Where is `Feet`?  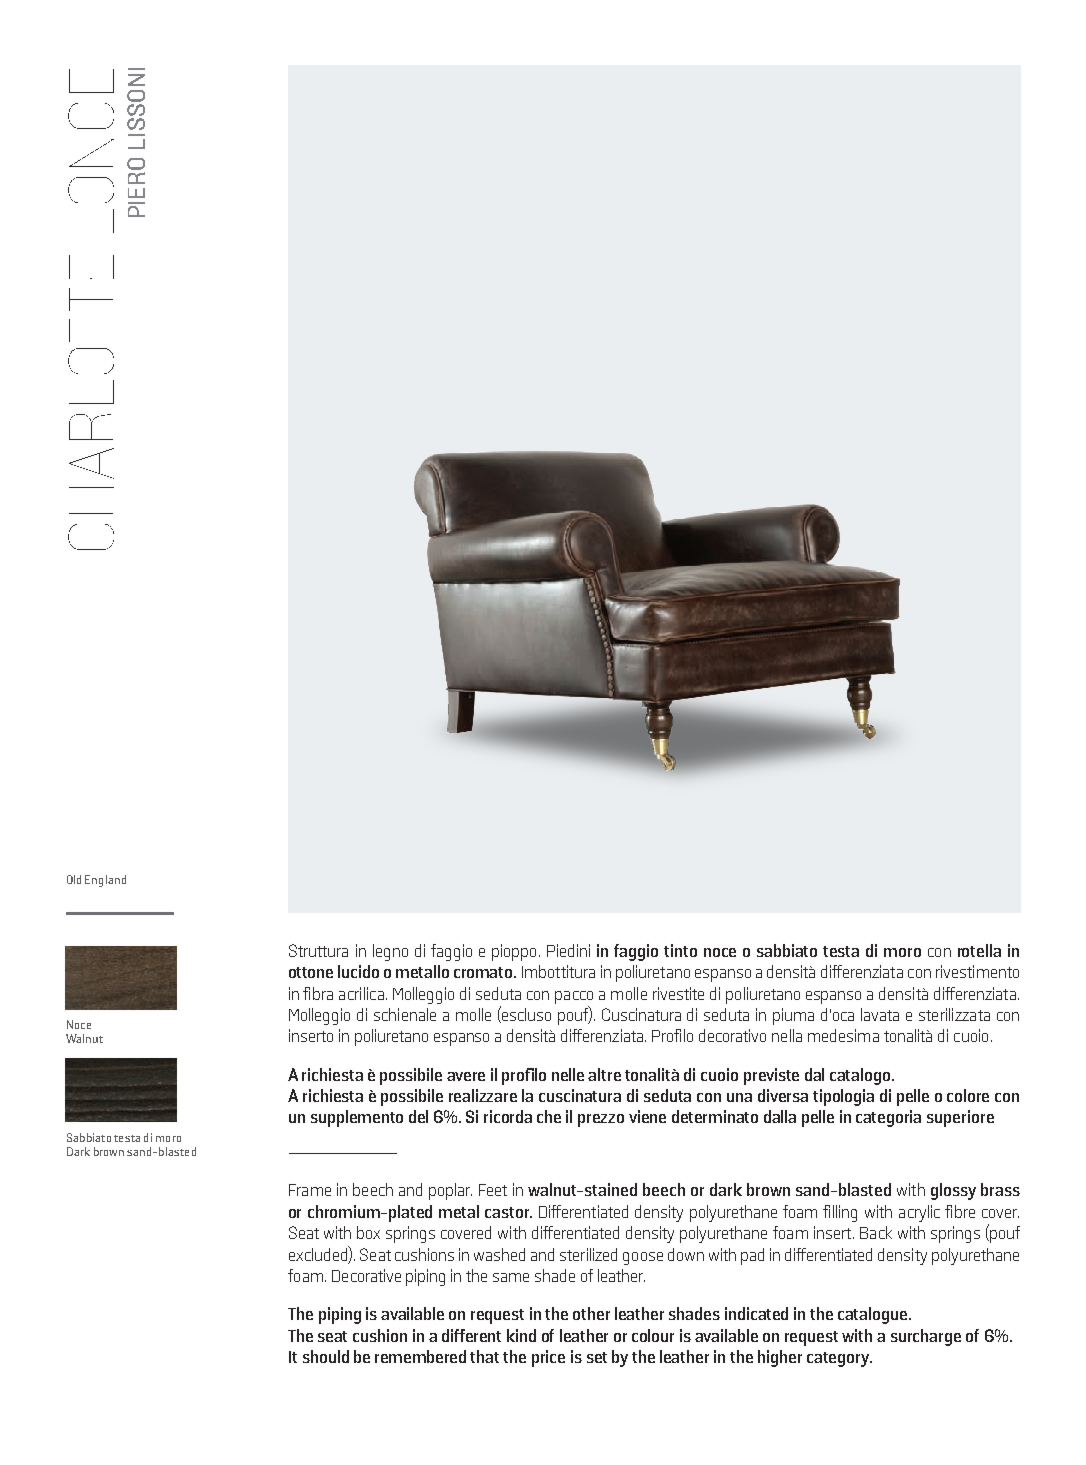
Feet is located at coordinates (493, 1190).
